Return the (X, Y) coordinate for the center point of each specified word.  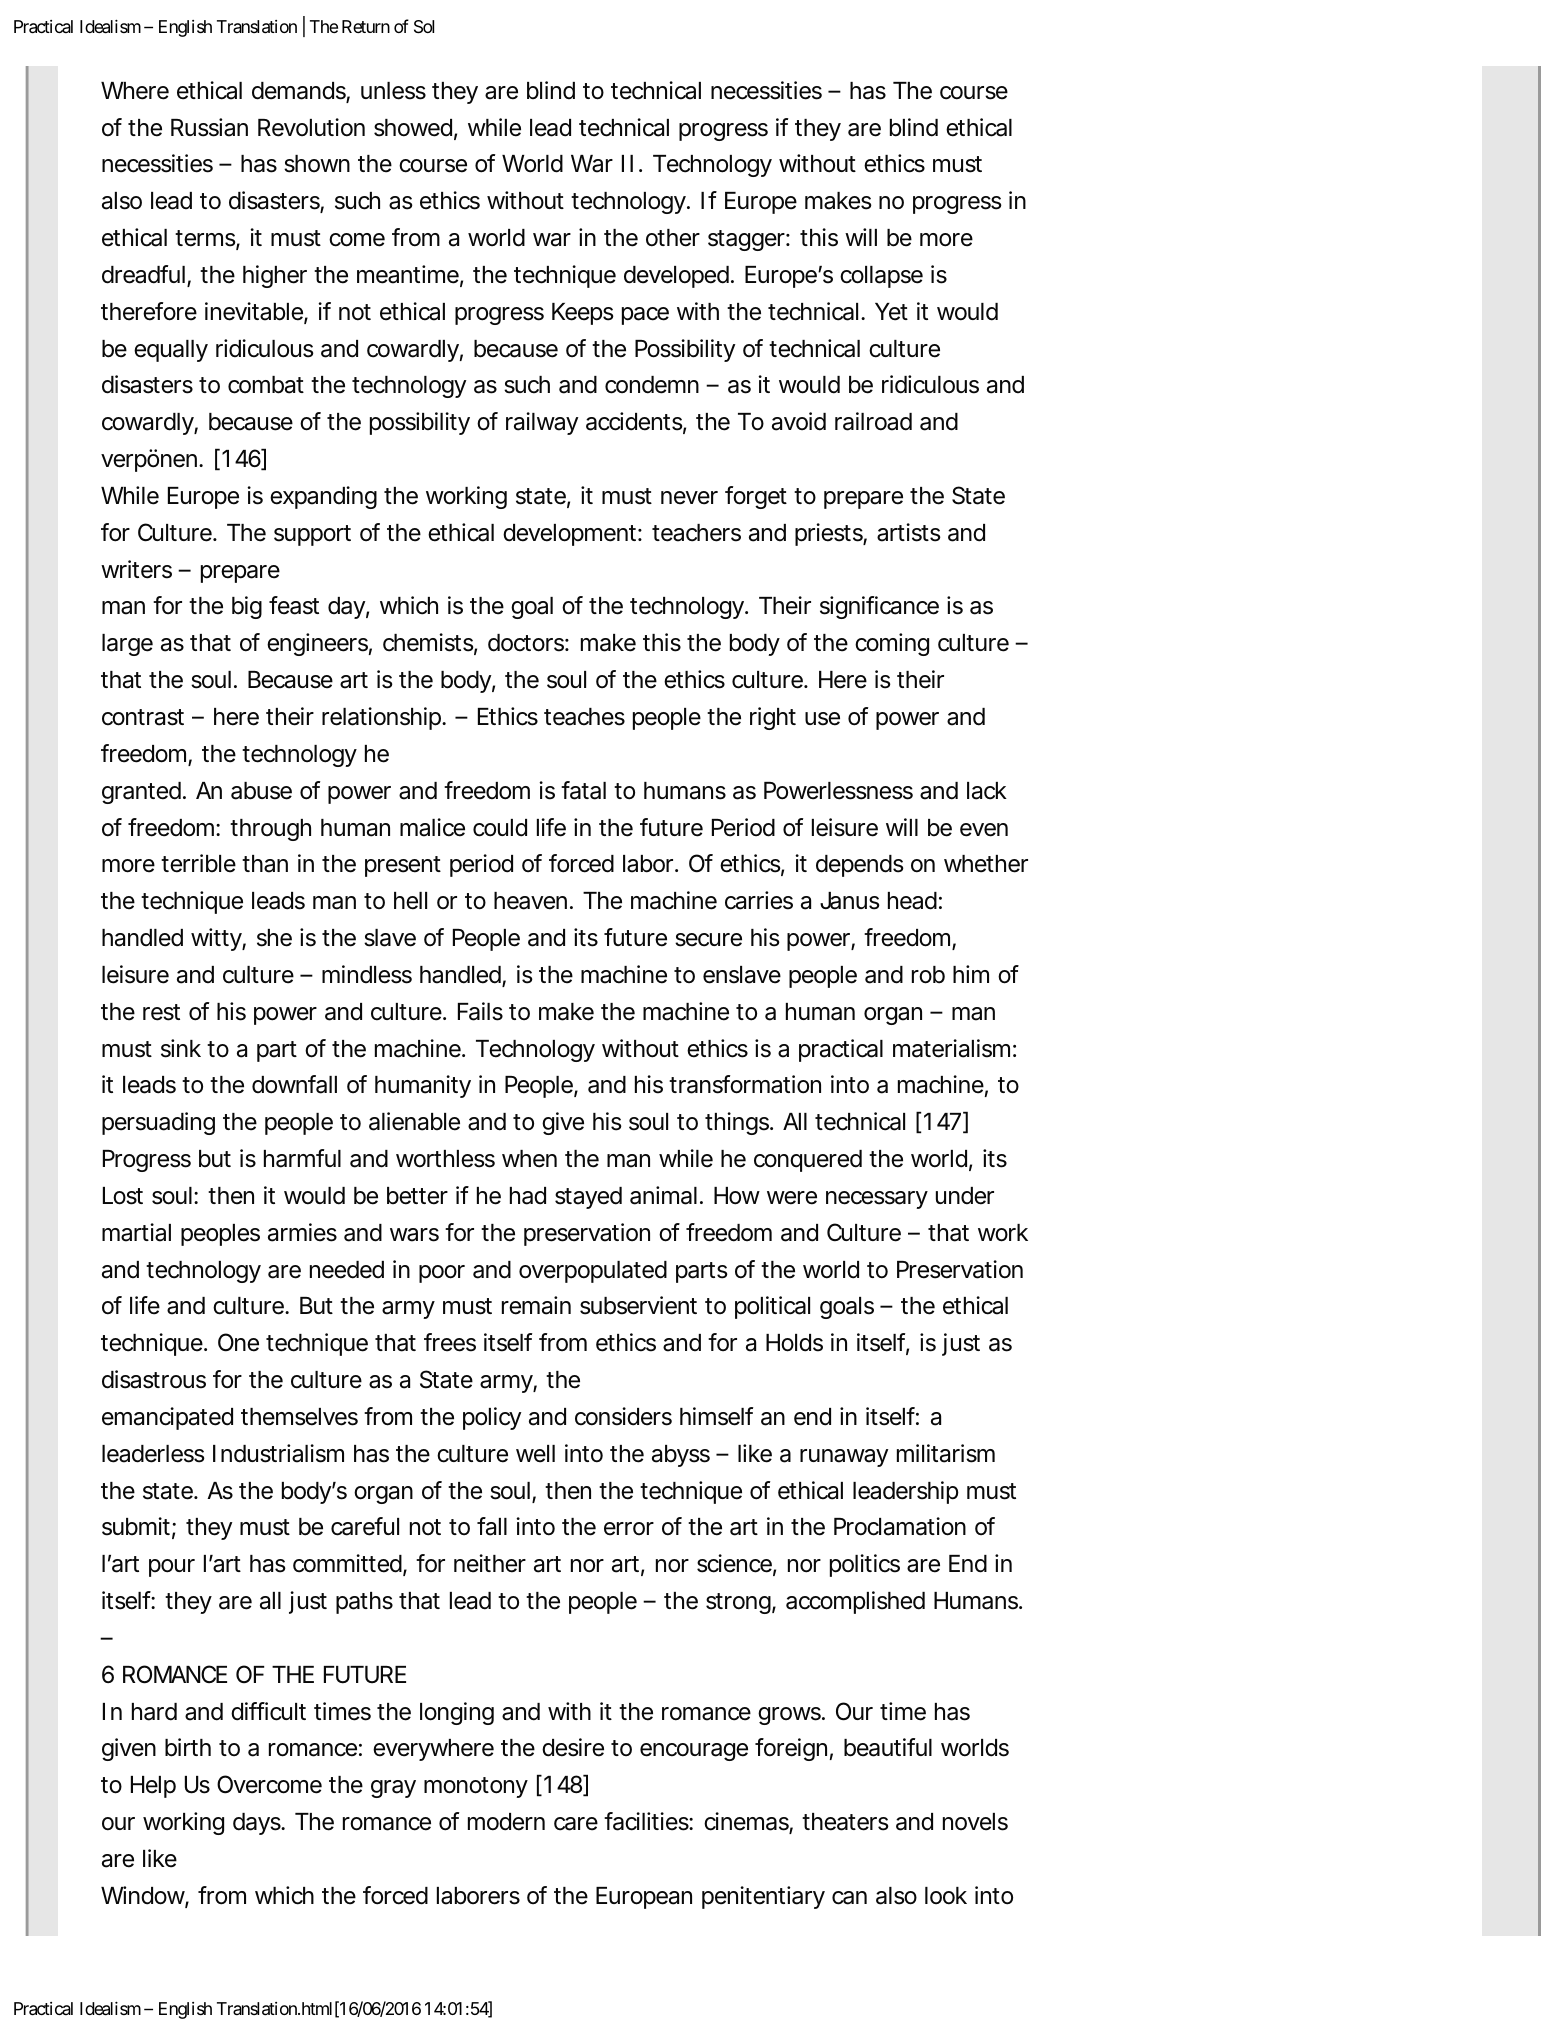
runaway (844, 1458)
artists (909, 532)
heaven (530, 901)
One (238, 1342)
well (535, 1454)
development (571, 535)
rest (161, 1012)
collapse (881, 277)
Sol (424, 27)
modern (506, 1822)
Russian (209, 127)
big (247, 607)
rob (928, 975)
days (258, 1824)
